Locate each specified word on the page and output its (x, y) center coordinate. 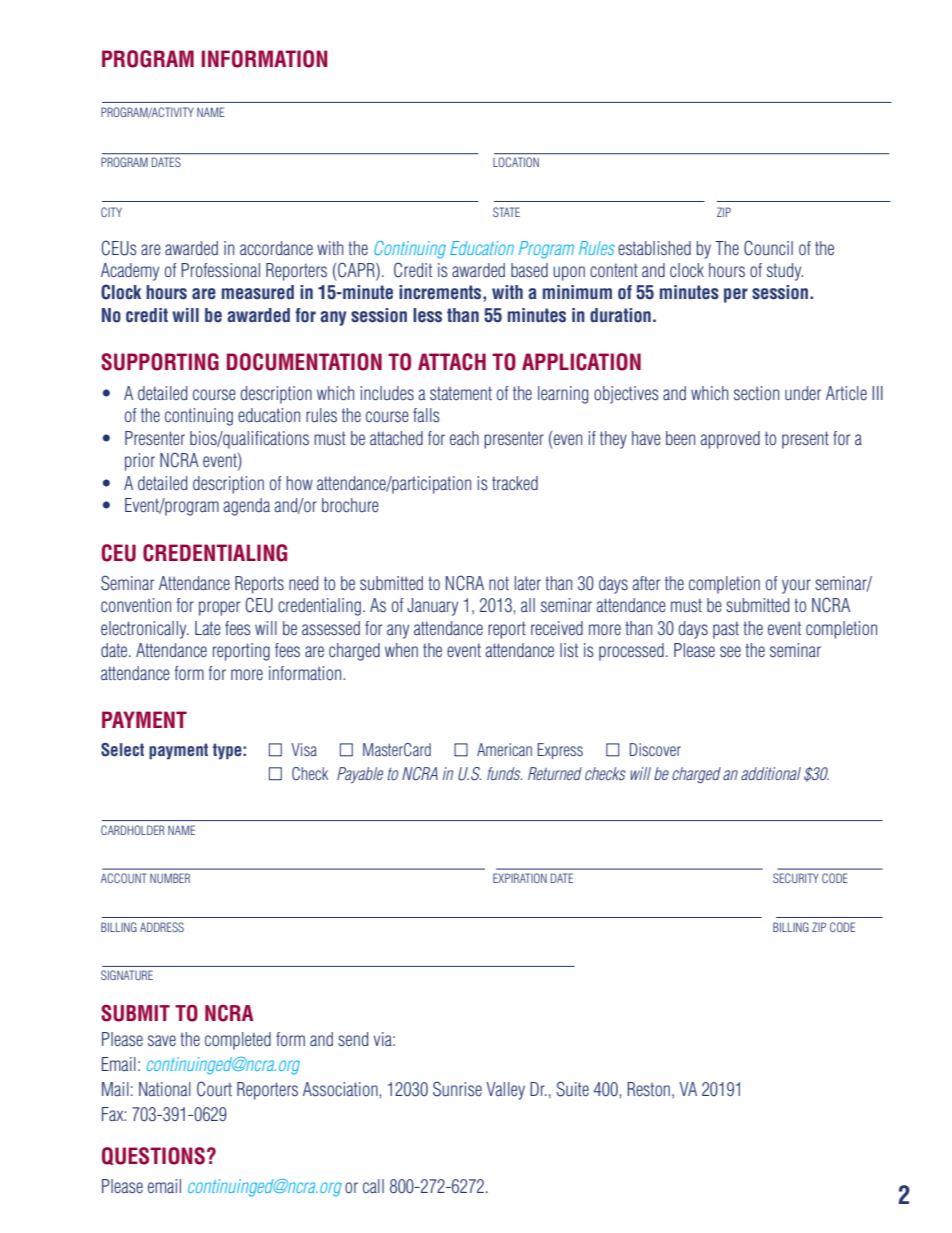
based (529, 270)
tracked (515, 483)
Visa (304, 749)
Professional (220, 270)
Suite (572, 1089)
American (504, 749)
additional (771, 773)
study (785, 272)
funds (504, 773)
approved (730, 440)
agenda (246, 507)
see (730, 651)
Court (214, 1089)
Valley (505, 1091)
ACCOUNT (124, 878)
